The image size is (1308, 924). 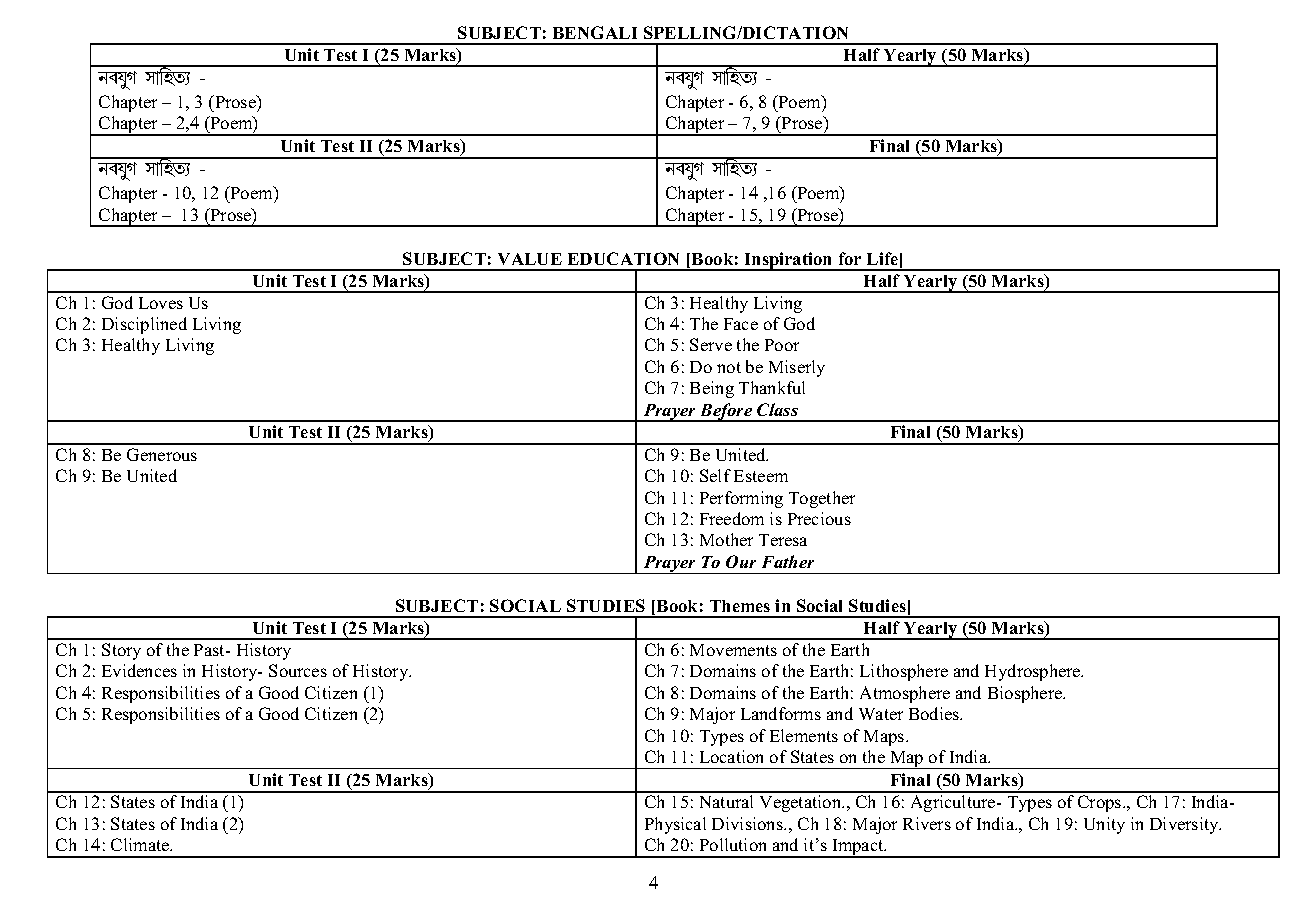 What do you see at coordinates (788, 261) in the screenshot?
I see `Inspiration` at bounding box center [788, 261].
